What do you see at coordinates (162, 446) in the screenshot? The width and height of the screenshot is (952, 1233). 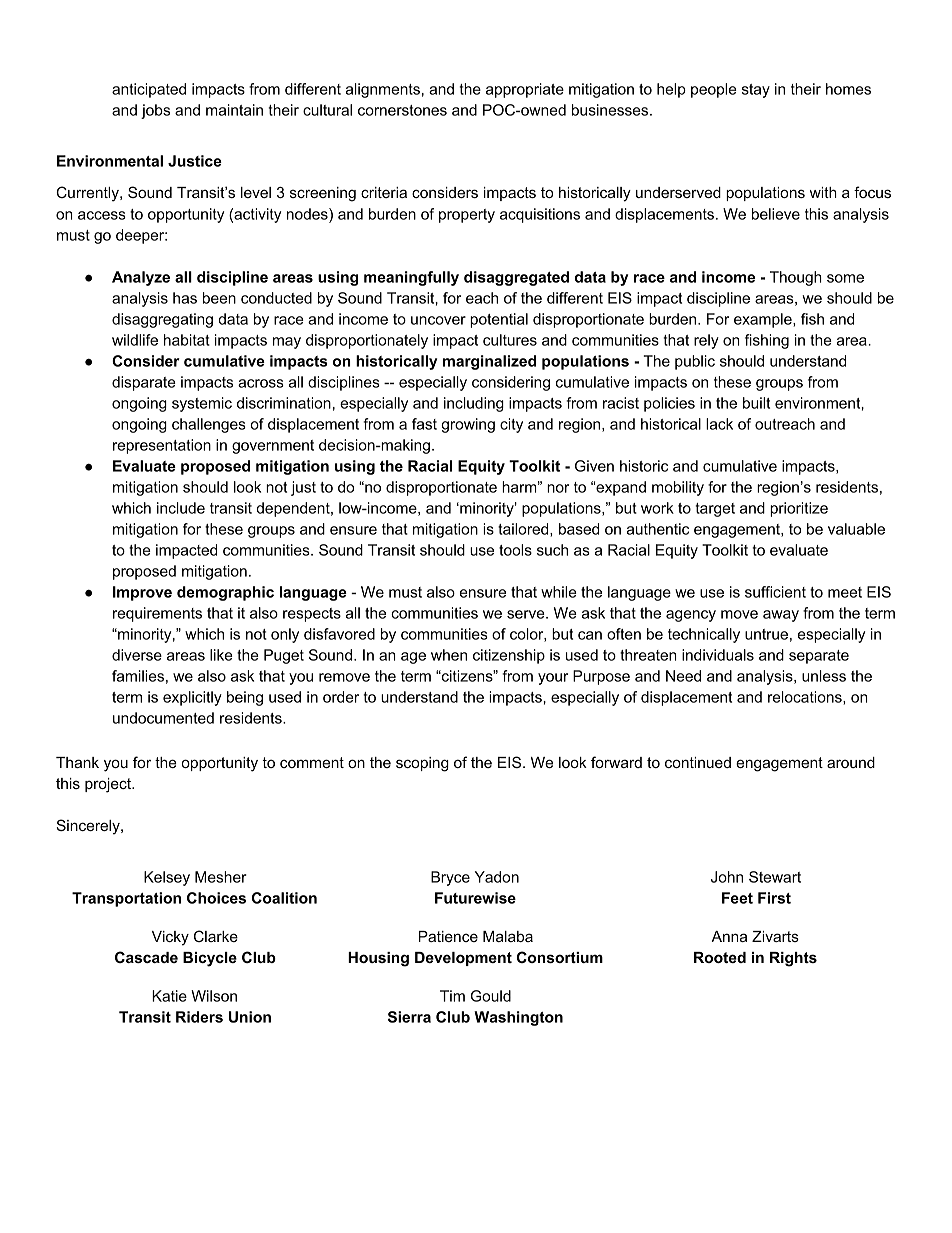 I see `representation` at bounding box center [162, 446].
